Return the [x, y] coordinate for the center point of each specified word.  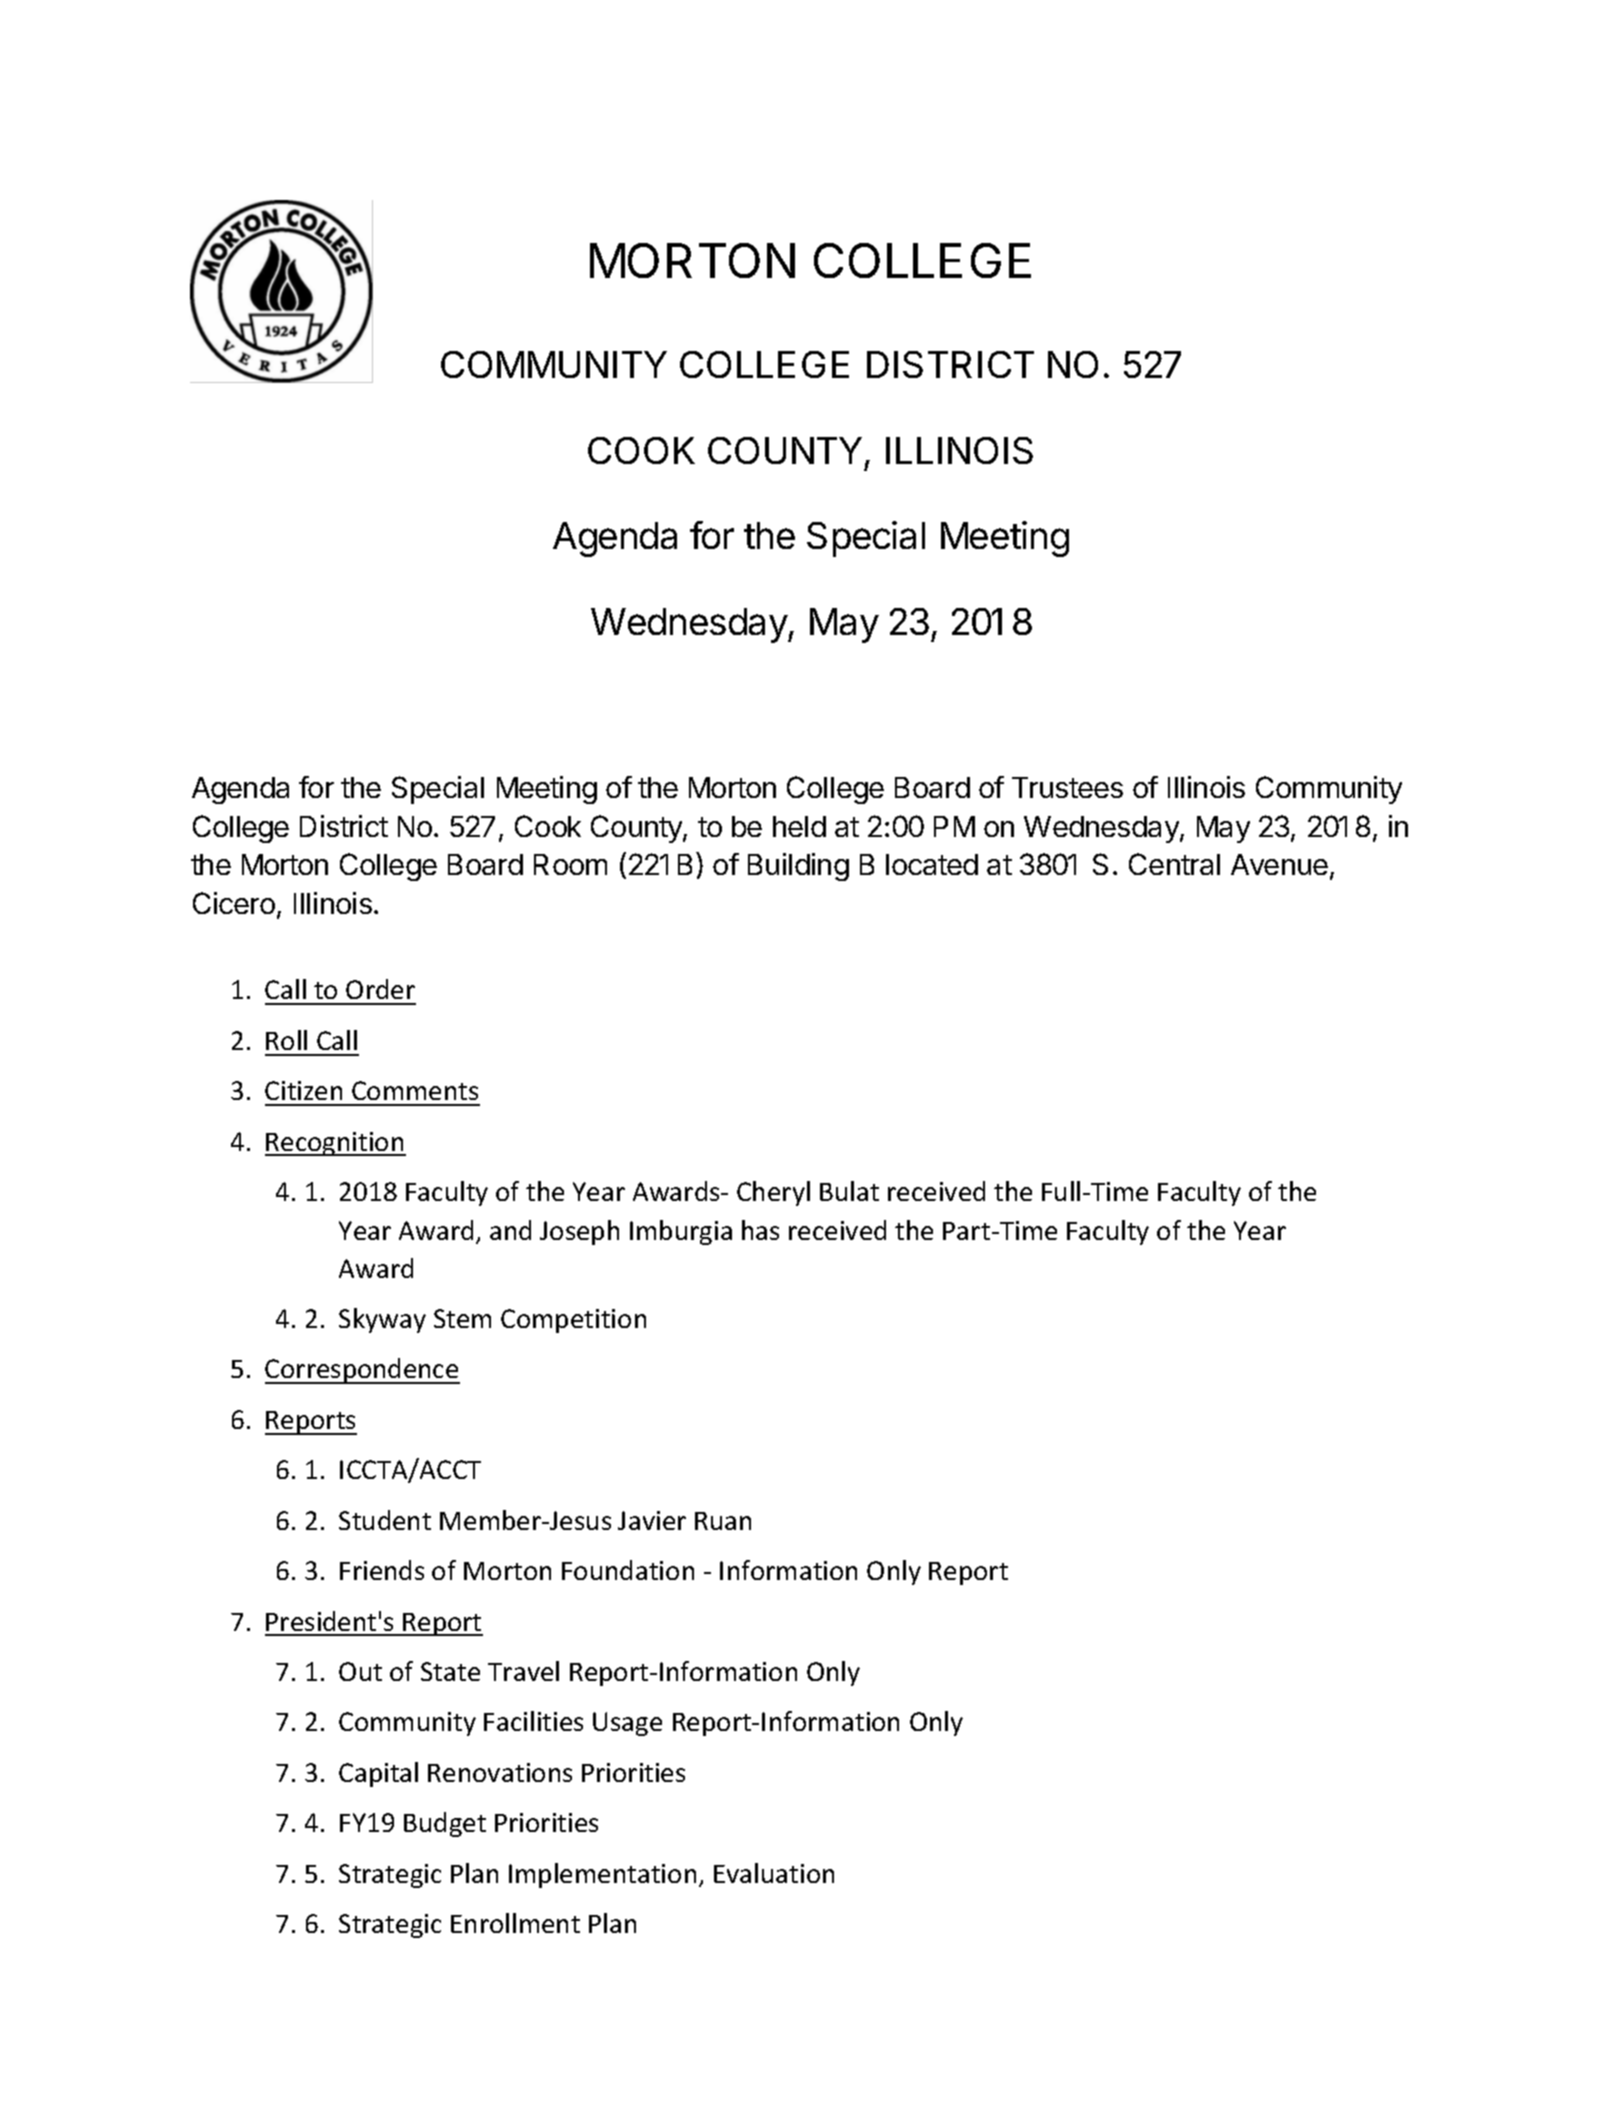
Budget [445, 1824]
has [760, 1230]
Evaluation [774, 1873]
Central [1174, 864]
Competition [573, 1321]
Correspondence [362, 1371]
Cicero [234, 903]
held [799, 826]
